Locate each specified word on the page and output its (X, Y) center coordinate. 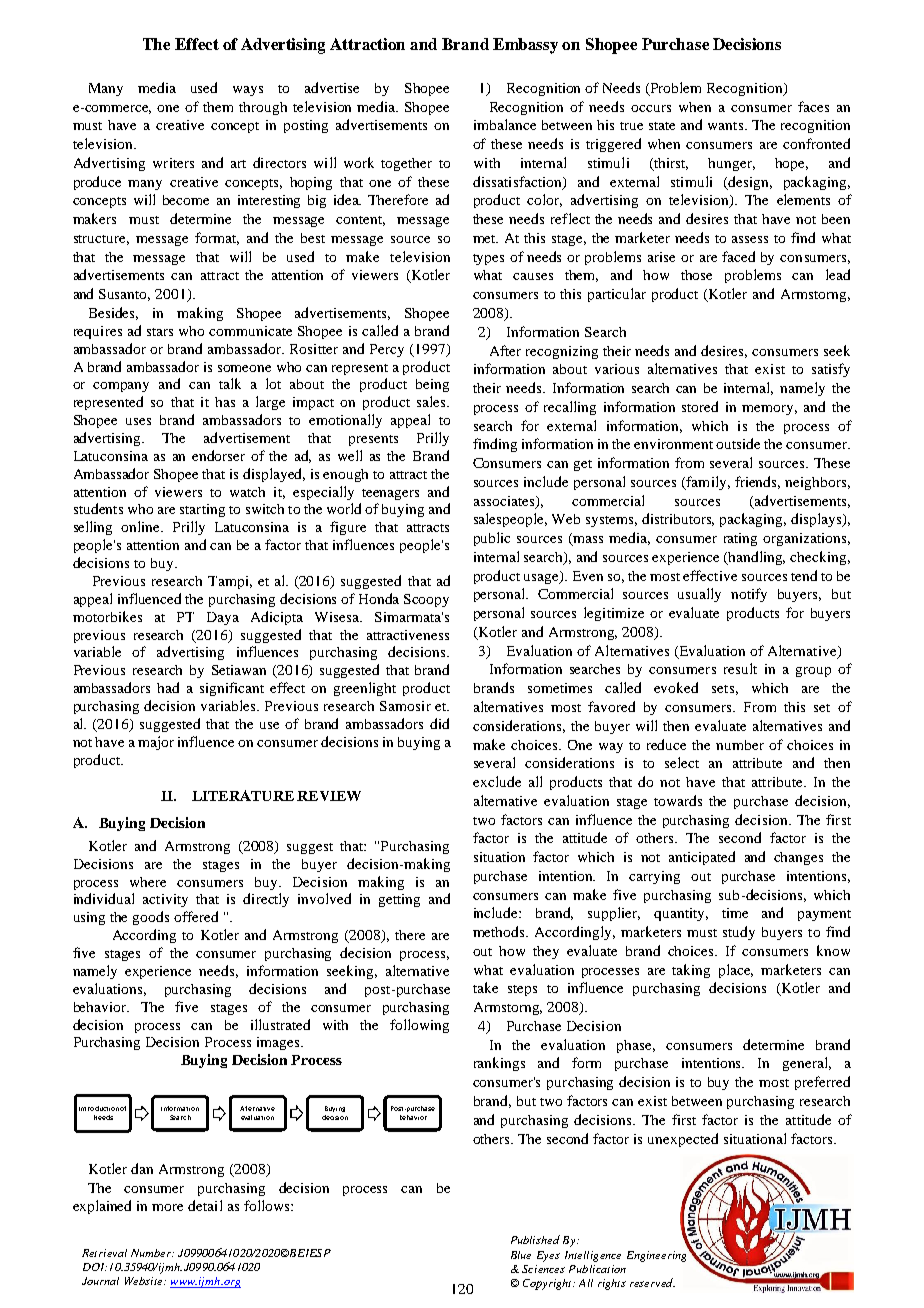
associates (505, 502)
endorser (218, 455)
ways (248, 91)
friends (757, 482)
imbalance (505, 124)
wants (727, 126)
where (148, 882)
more (167, 1207)
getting (399, 900)
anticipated (702, 858)
